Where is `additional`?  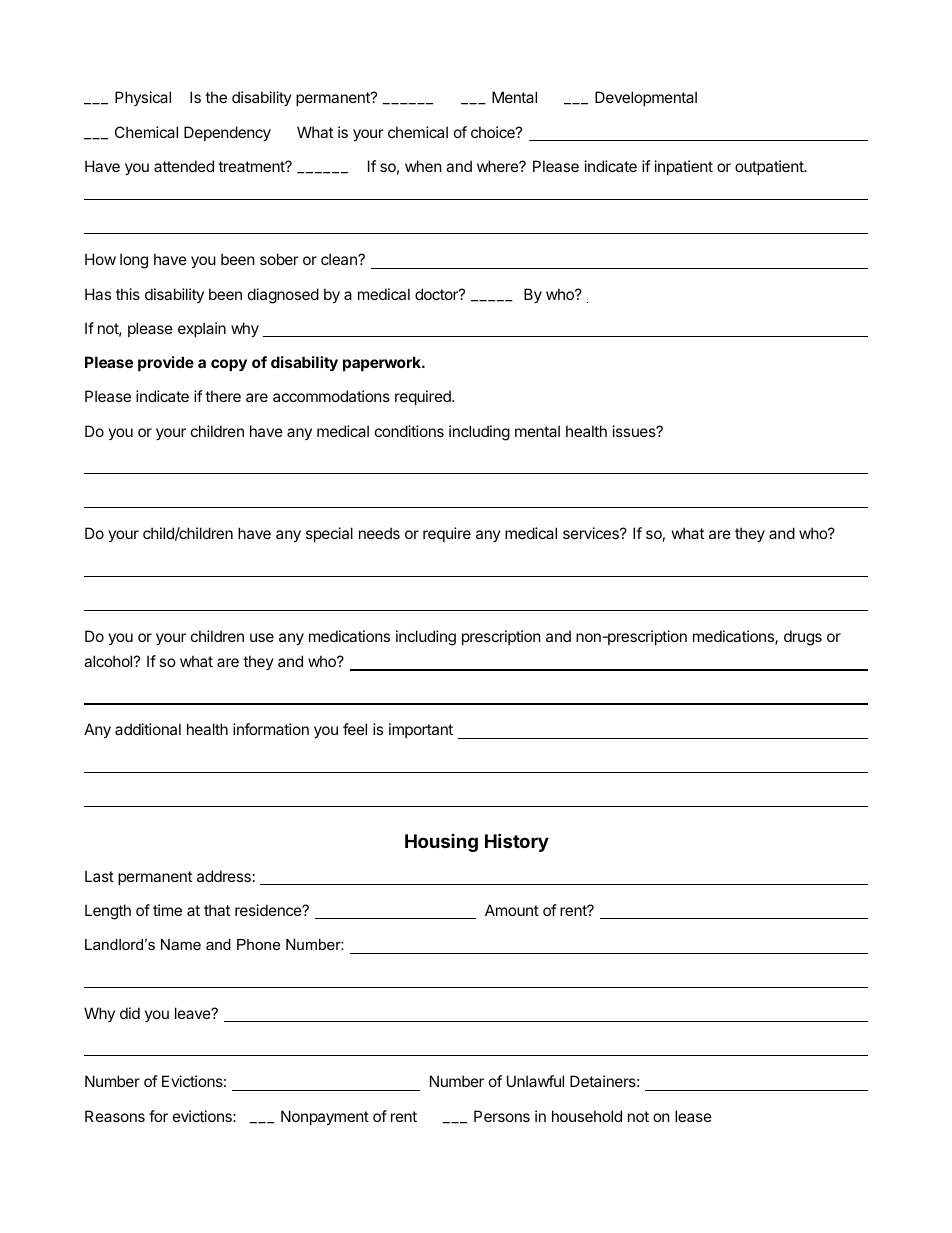
additional is located at coordinates (148, 729).
